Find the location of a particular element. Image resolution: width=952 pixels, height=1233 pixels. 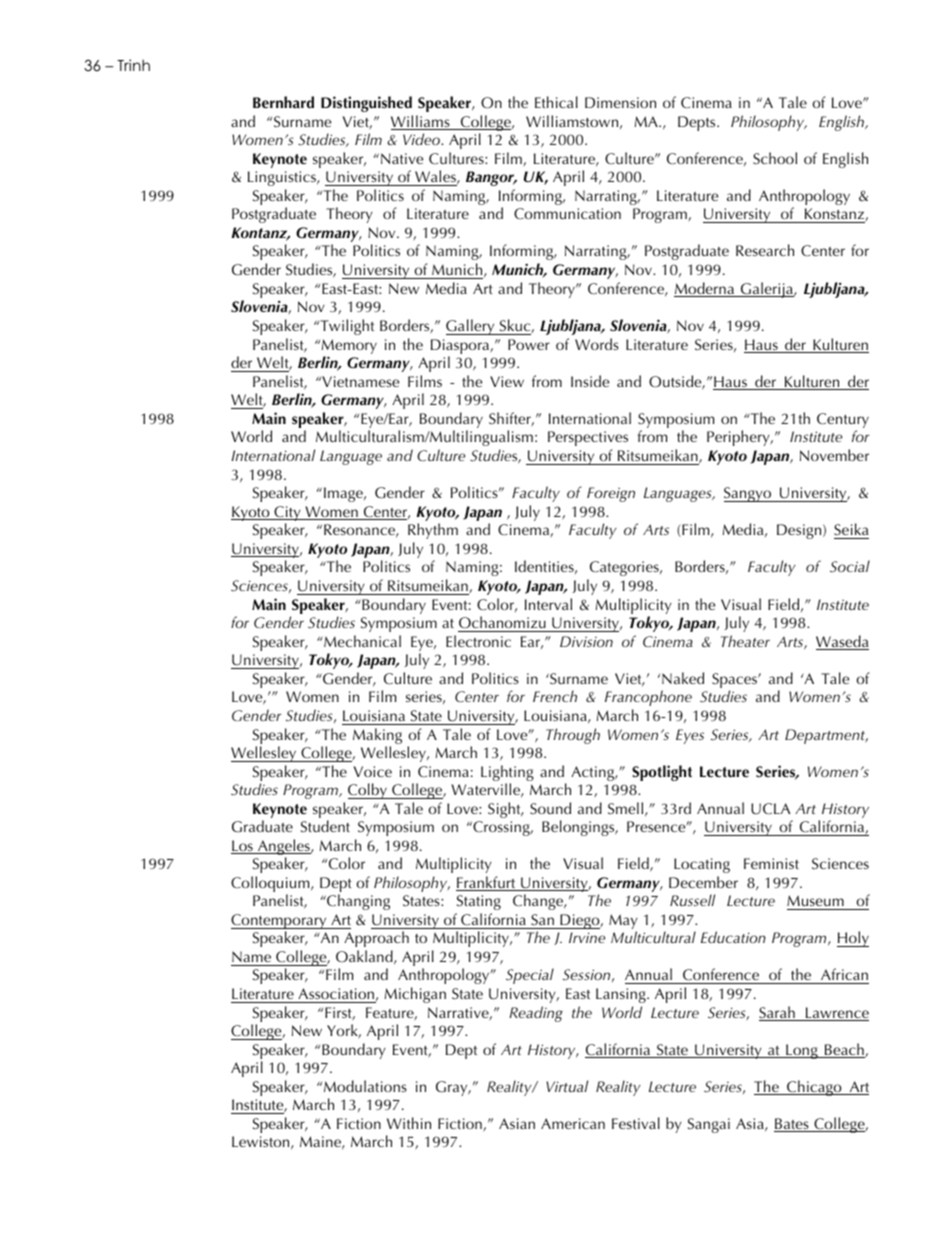

Ethical is located at coordinates (556, 102).
